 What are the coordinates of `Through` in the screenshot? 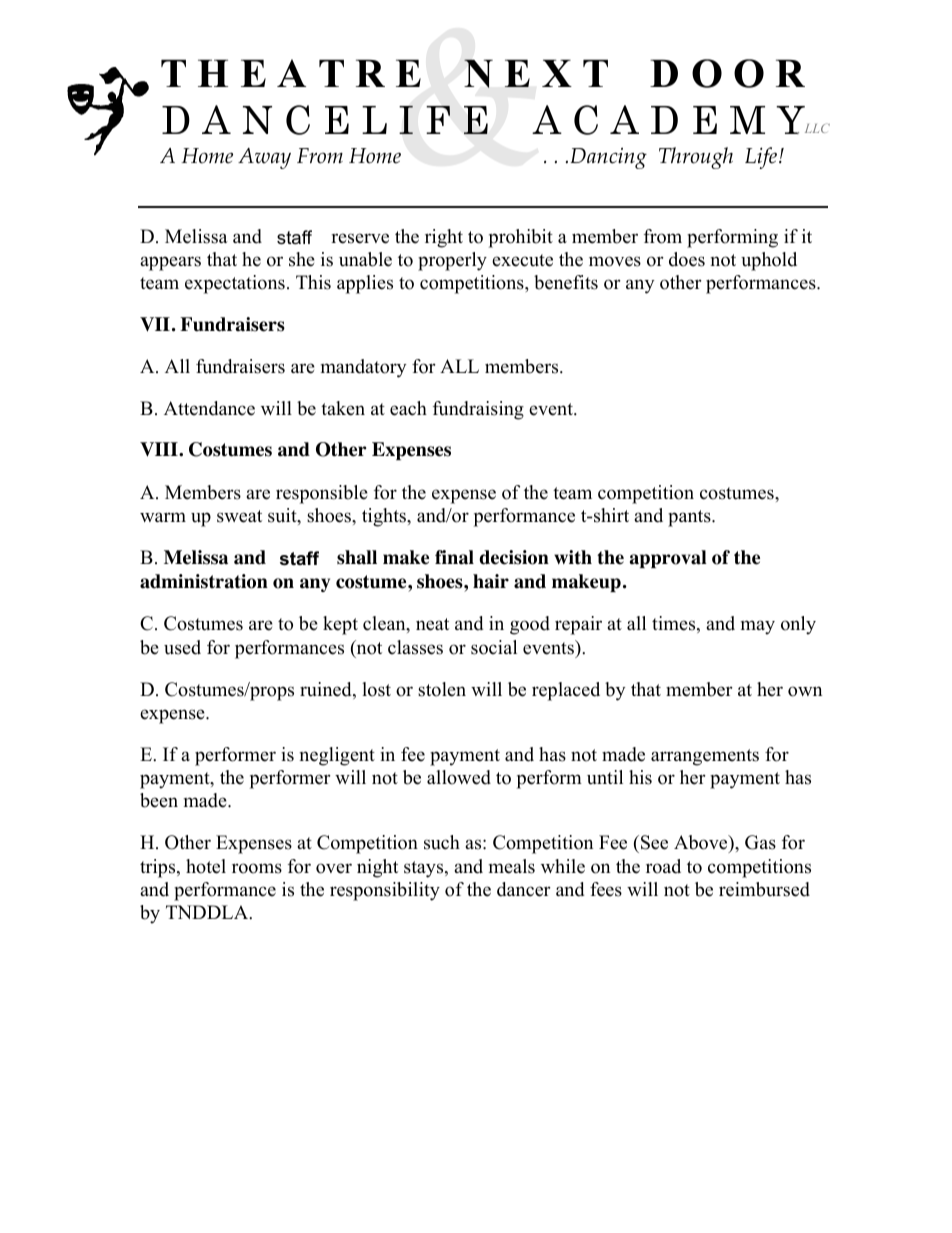 It's located at (696, 158).
